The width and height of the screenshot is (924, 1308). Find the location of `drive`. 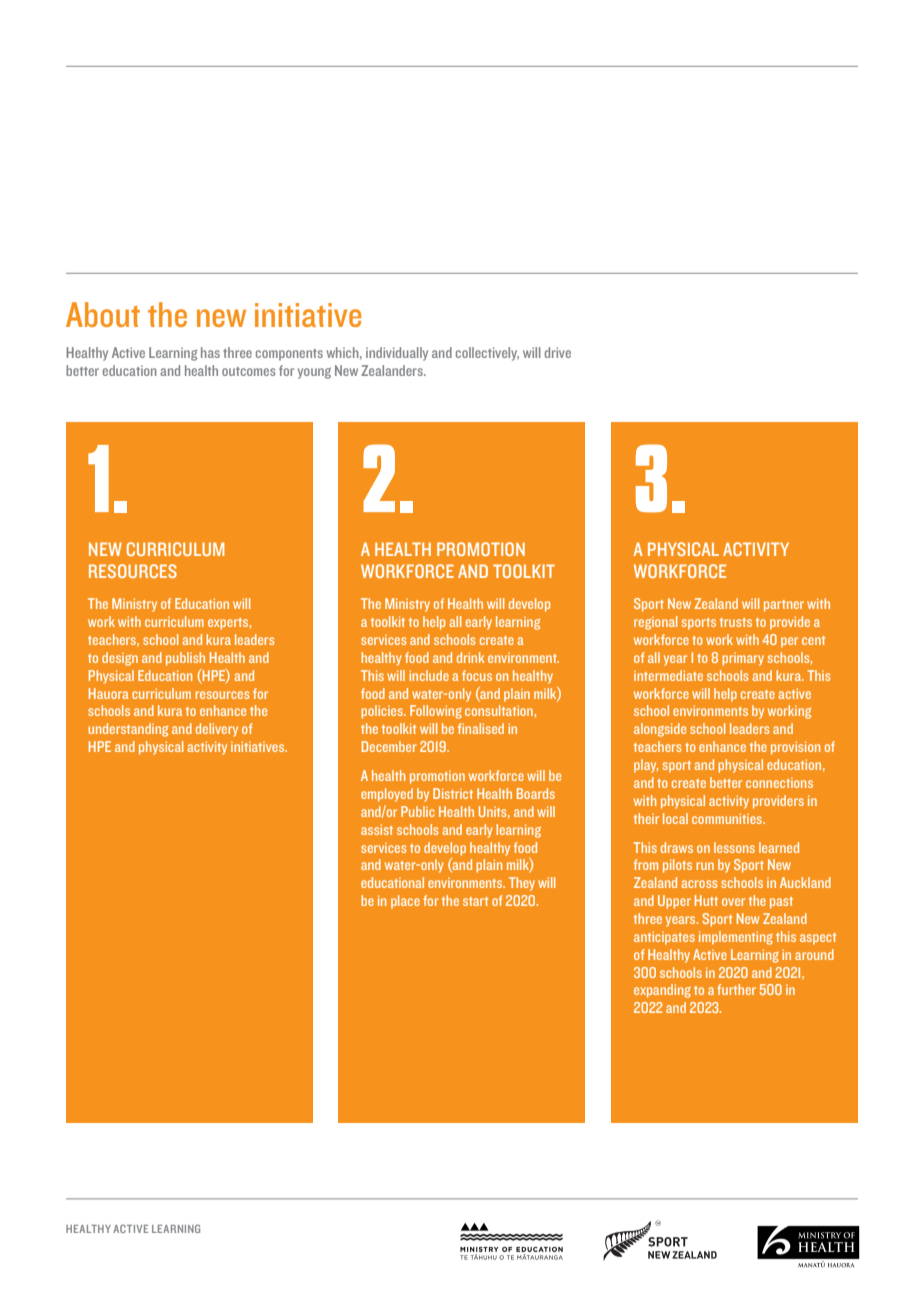

drive is located at coordinates (558, 352).
